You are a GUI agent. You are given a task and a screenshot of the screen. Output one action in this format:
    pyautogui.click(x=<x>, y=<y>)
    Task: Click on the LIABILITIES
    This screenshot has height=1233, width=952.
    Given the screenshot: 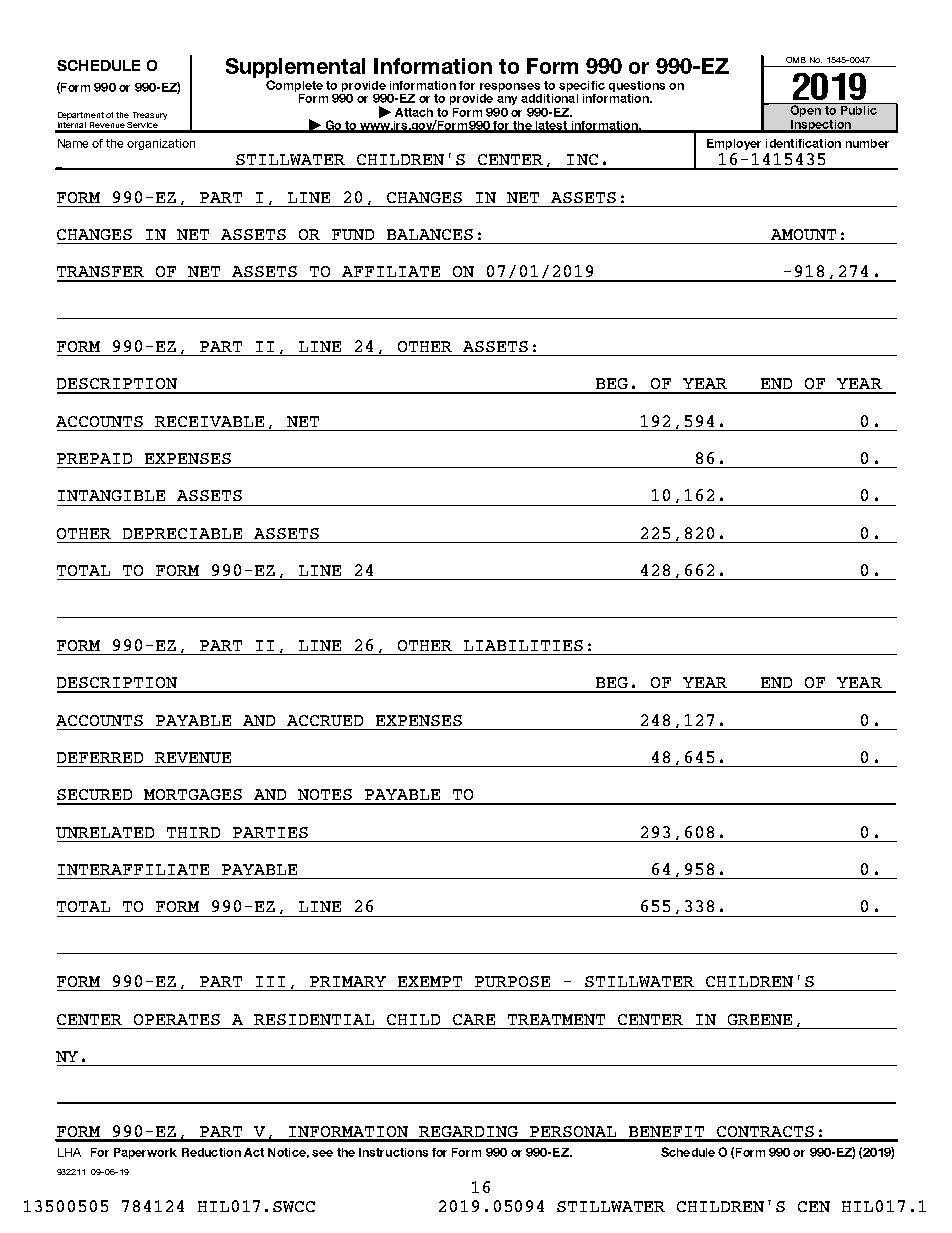 What is the action you would take?
    pyautogui.click(x=523, y=645)
